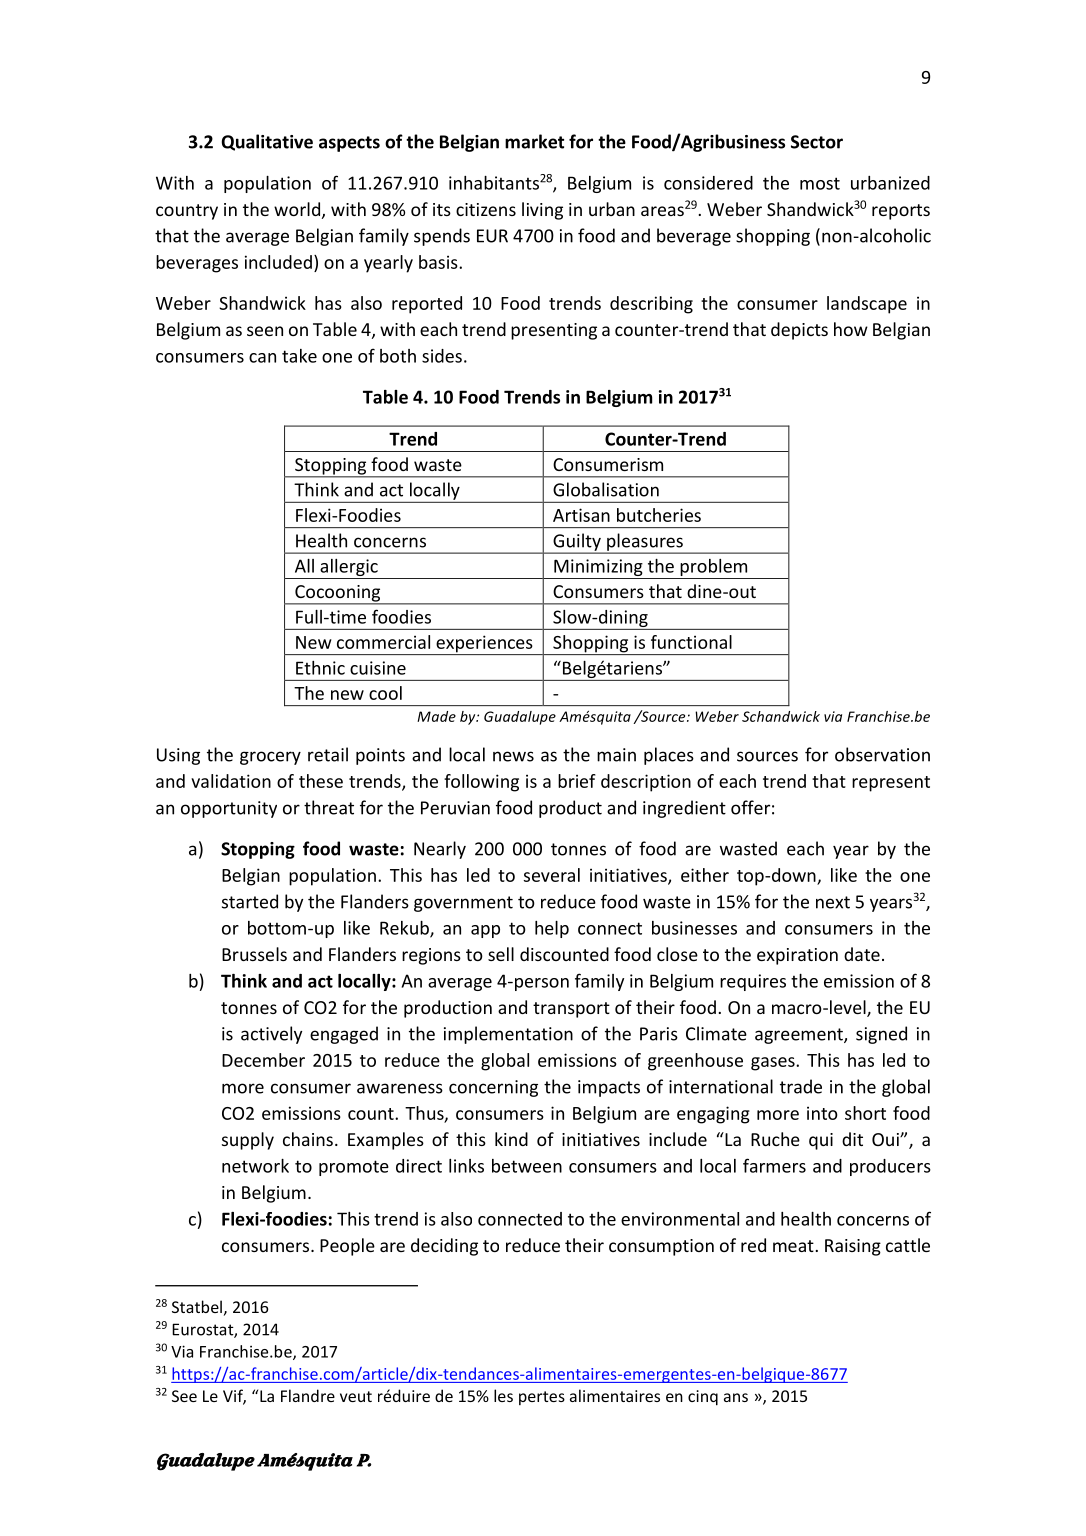 The height and width of the screenshot is (1536, 1086). What do you see at coordinates (262, 358) in the screenshot?
I see `can` at bounding box center [262, 358].
